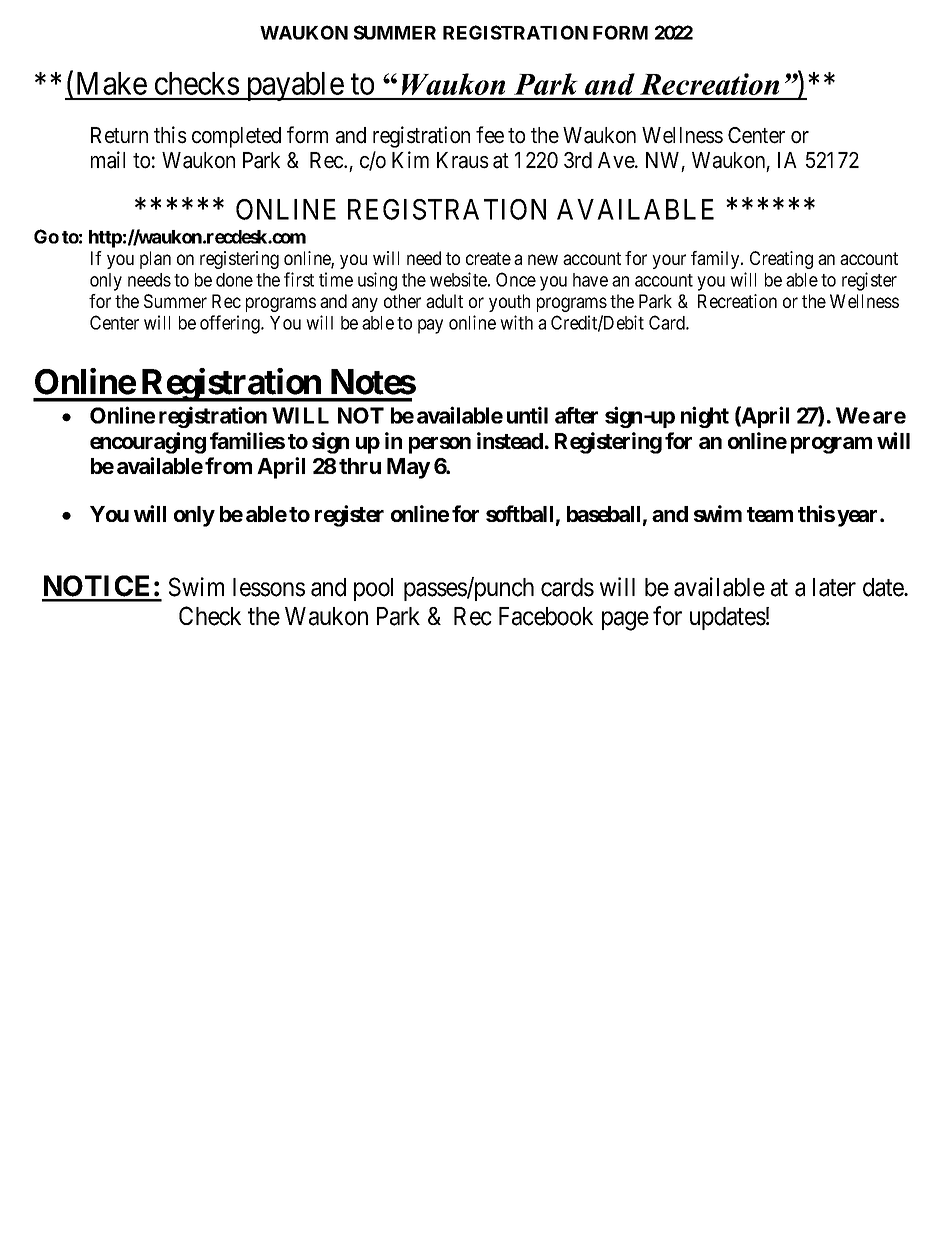 The width and height of the screenshot is (952, 1233). I want to click on May, so click(408, 468).
